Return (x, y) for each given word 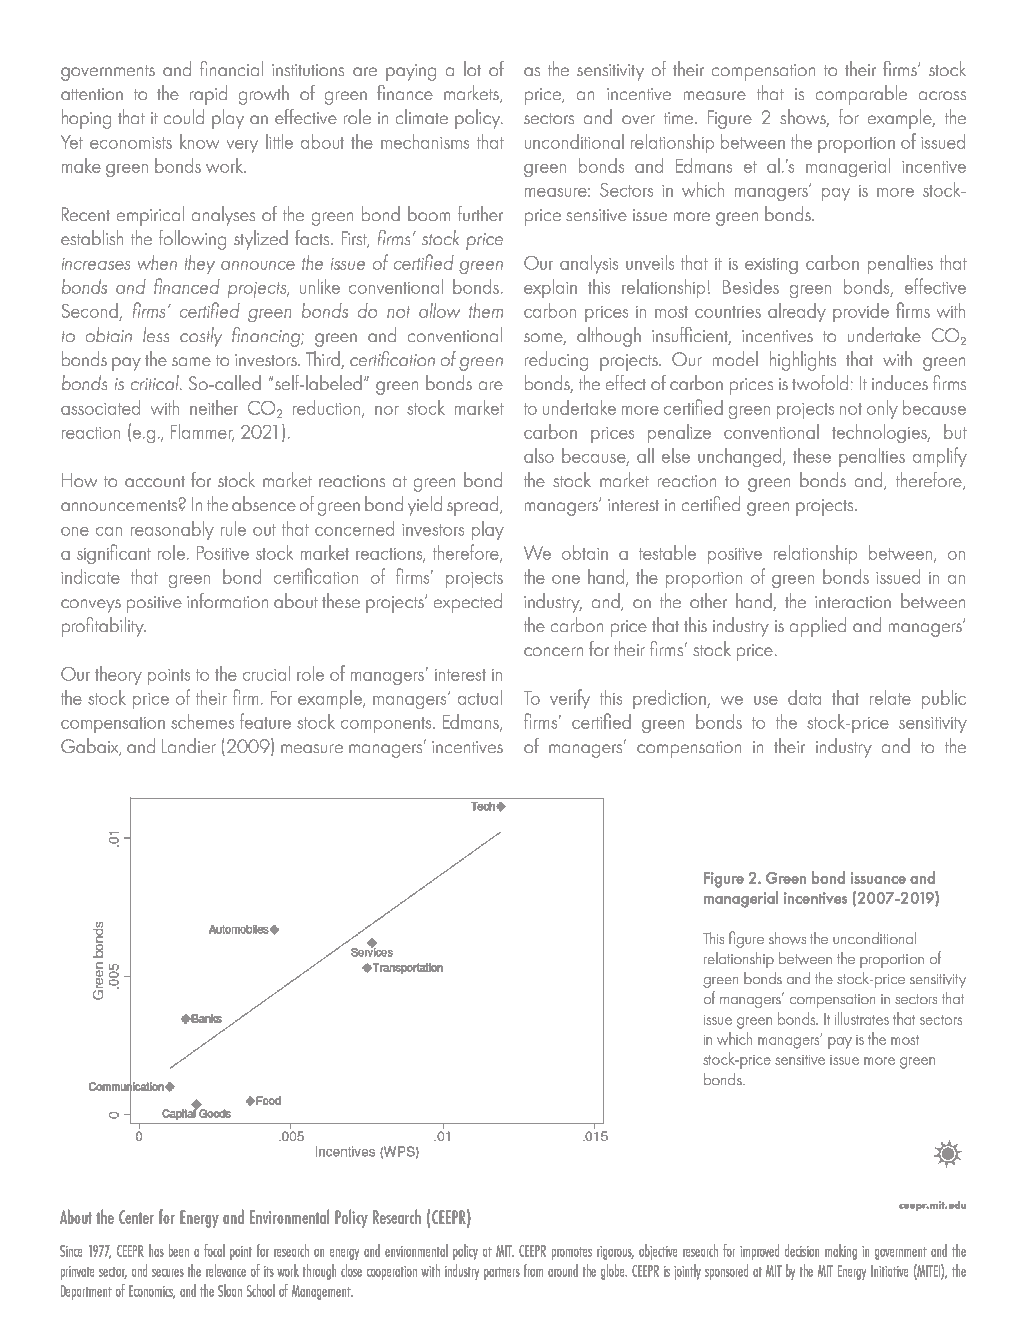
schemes (202, 721)
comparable (861, 95)
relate (890, 697)
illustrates (862, 1018)
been (179, 1250)
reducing (556, 361)
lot (472, 68)
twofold (820, 382)
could (184, 116)
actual (480, 697)
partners (502, 1273)
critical (156, 382)
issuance (878, 878)
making (841, 1252)
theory (118, 675)
